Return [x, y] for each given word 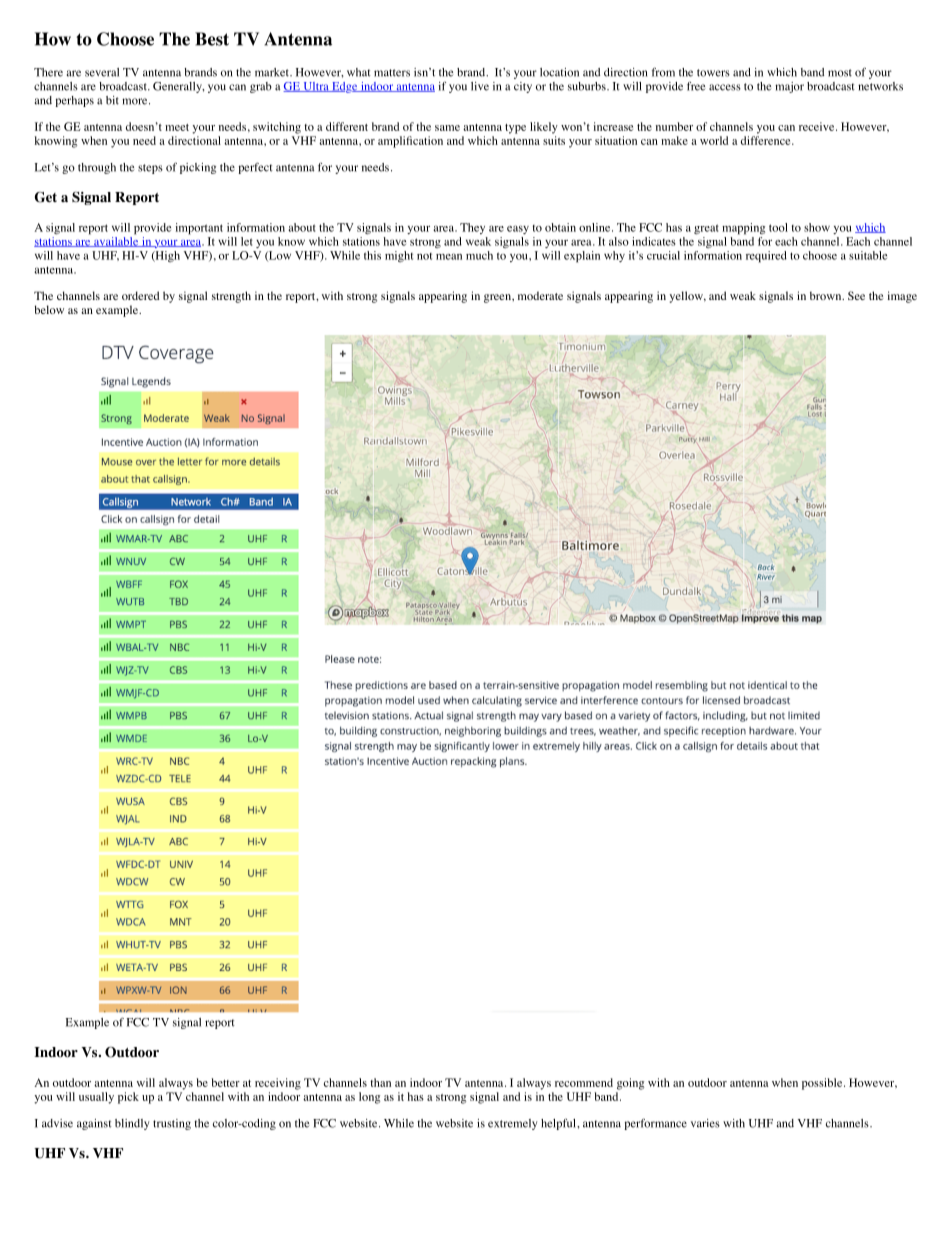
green [498, 298]
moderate [540, 295]
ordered [140, 295]
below [49, 309]
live [480, 86]
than [380, 1082]
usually [96, 1098]
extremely [513, 1124]
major [789, 87]
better [225, 1082]
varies [705, 1123]
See [856, 295]
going [630, 1084]
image [902, 297]
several [102, 72]
